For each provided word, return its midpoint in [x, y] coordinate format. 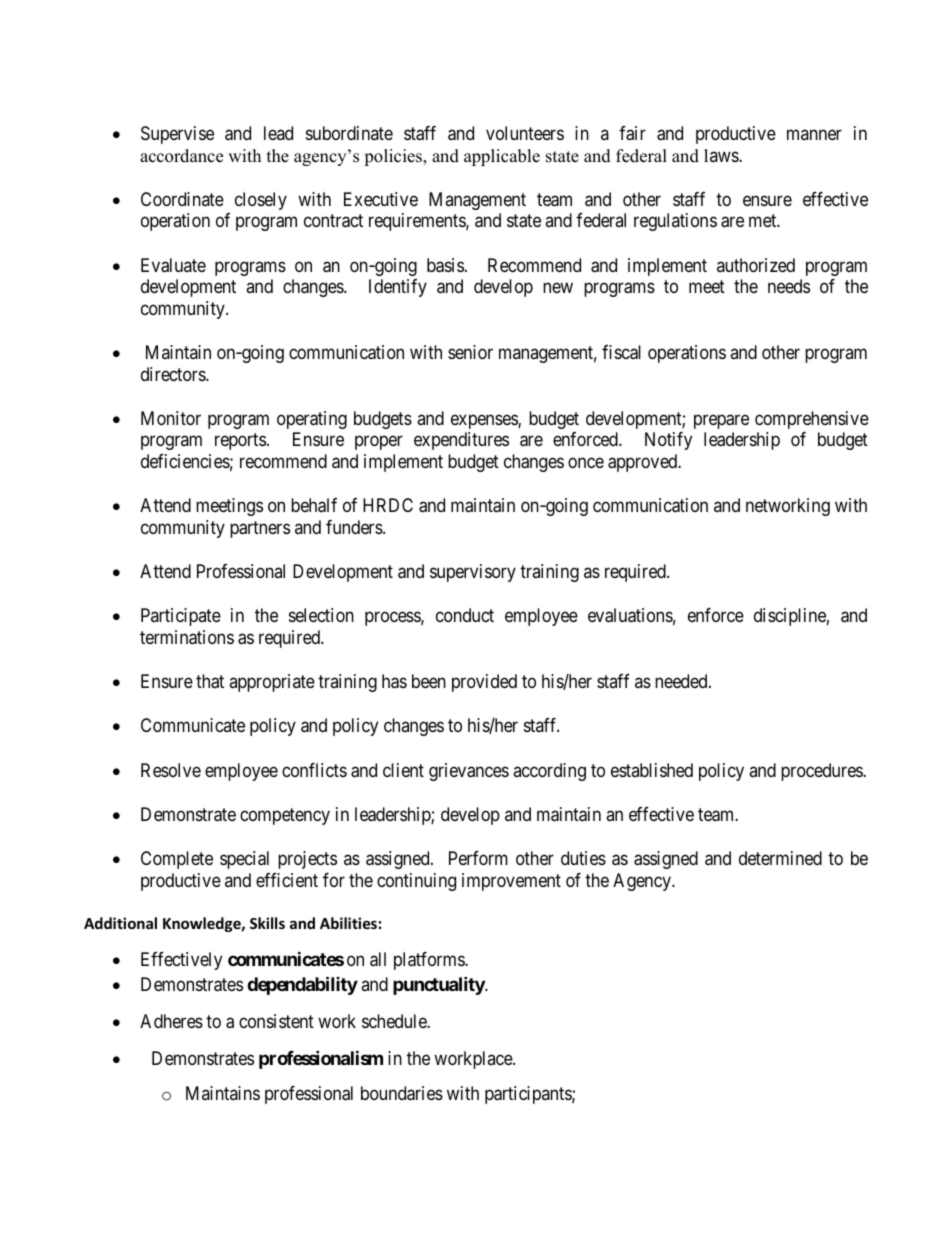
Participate [181, 617]
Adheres [171, 1021]
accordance [181, 156]
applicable [502, 157]
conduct [465, 615]
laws [722, 155]
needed [682, 681]
